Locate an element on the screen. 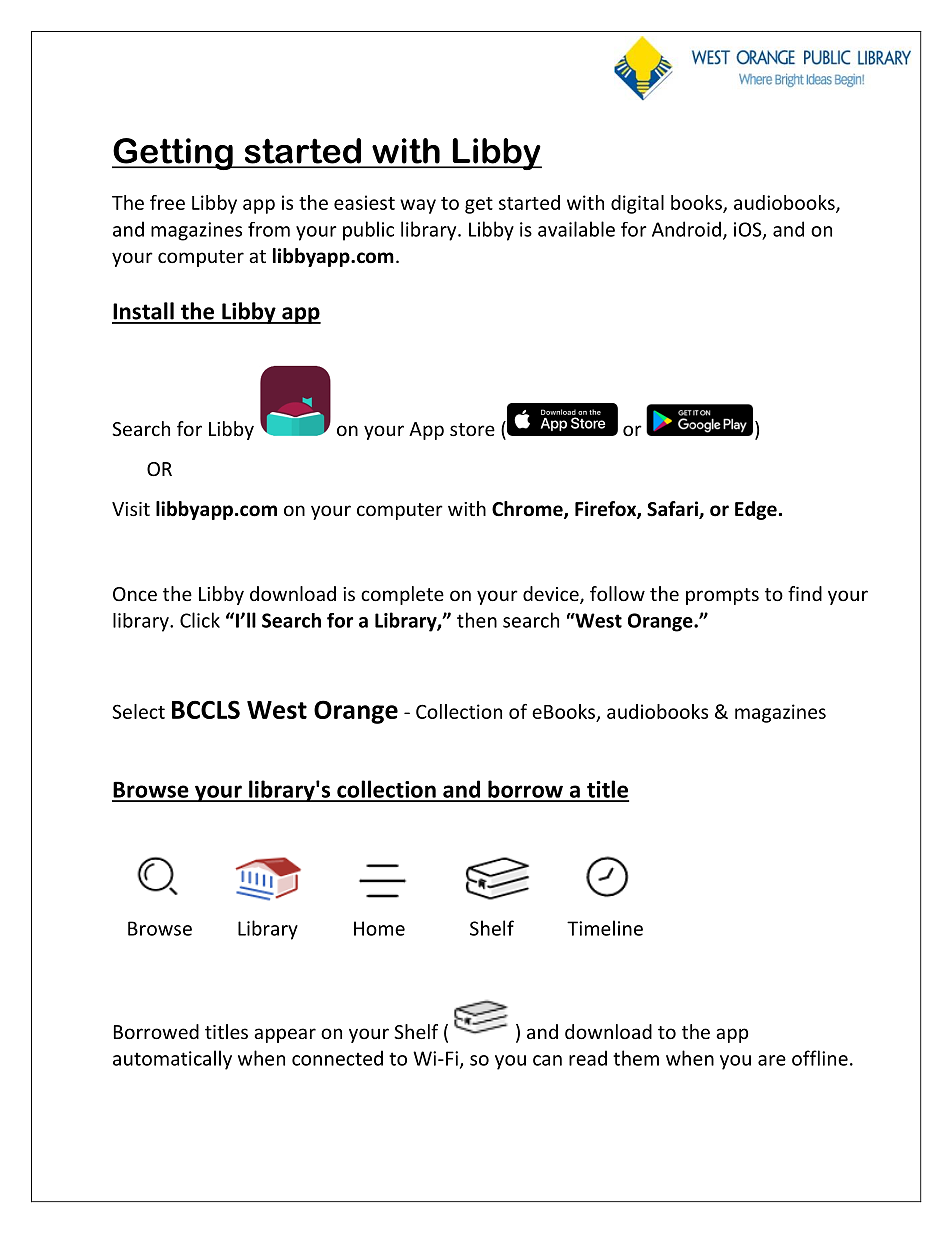  free is located at coordinates (167, 202).
